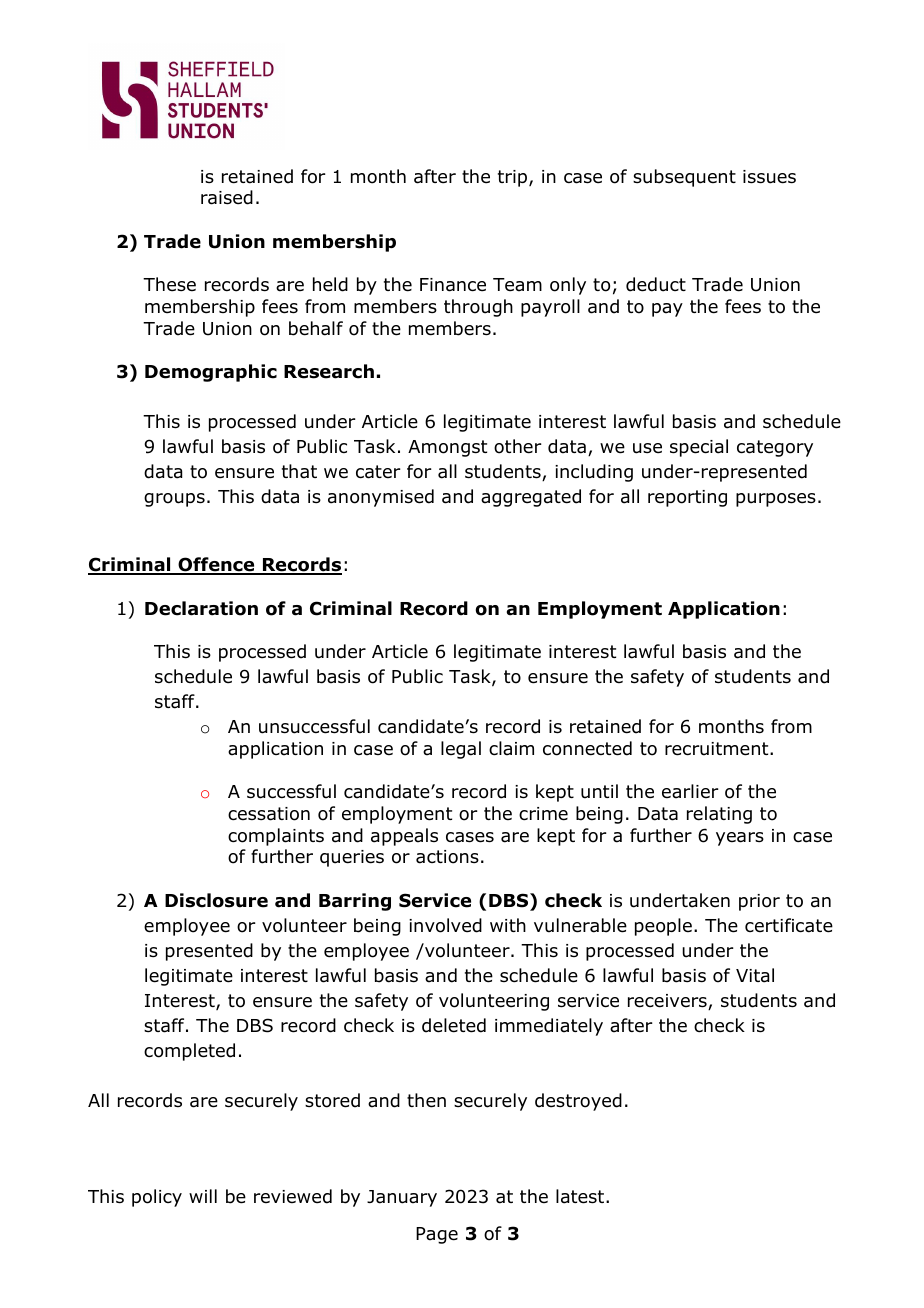 Image resolution: width=924 pixels, height=1308 pixels. Describe the element at coordinates (227, 197) in the document. I see `raised` at that location.
